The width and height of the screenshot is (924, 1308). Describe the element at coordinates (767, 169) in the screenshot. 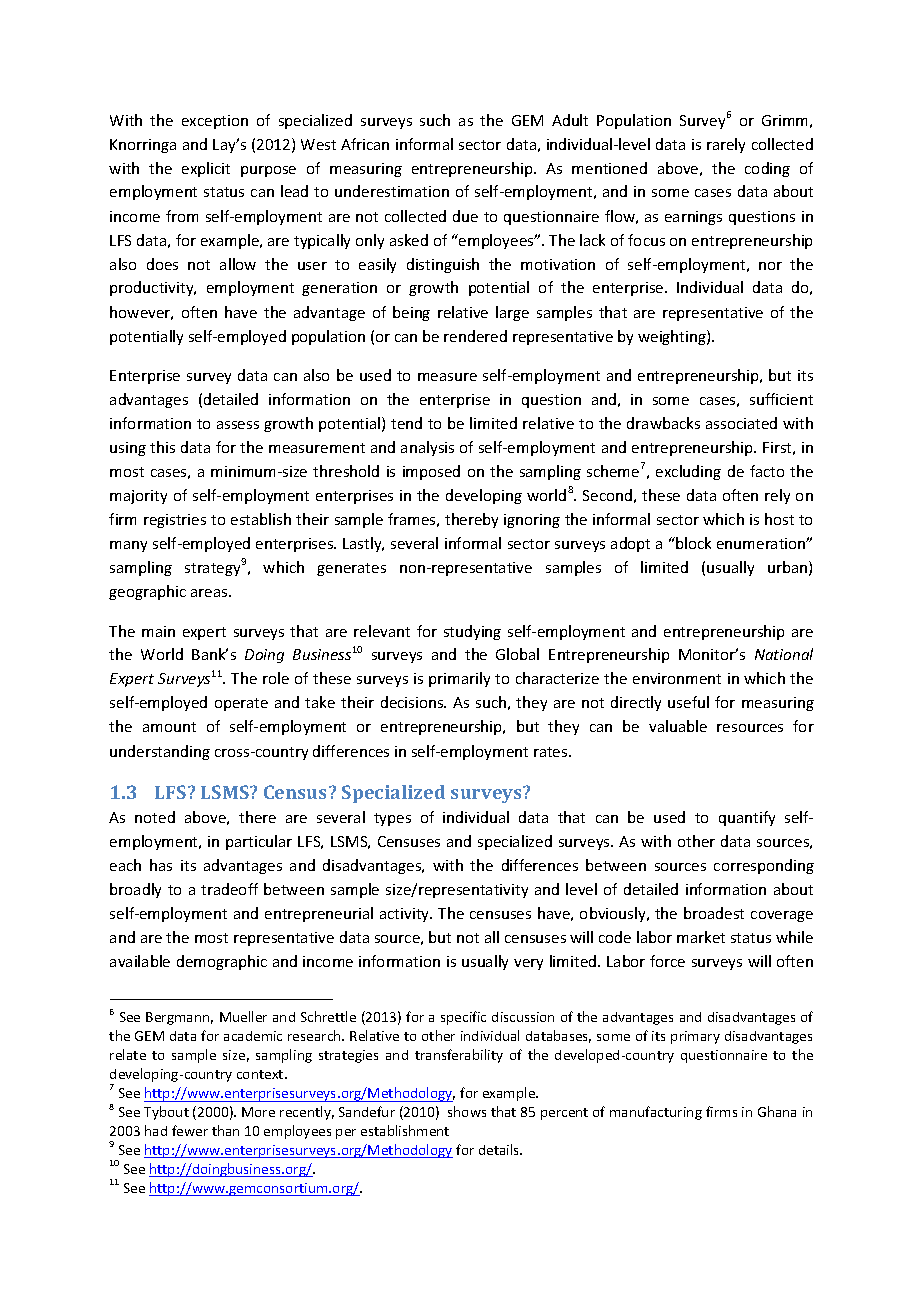

I see `coding` at that location.
